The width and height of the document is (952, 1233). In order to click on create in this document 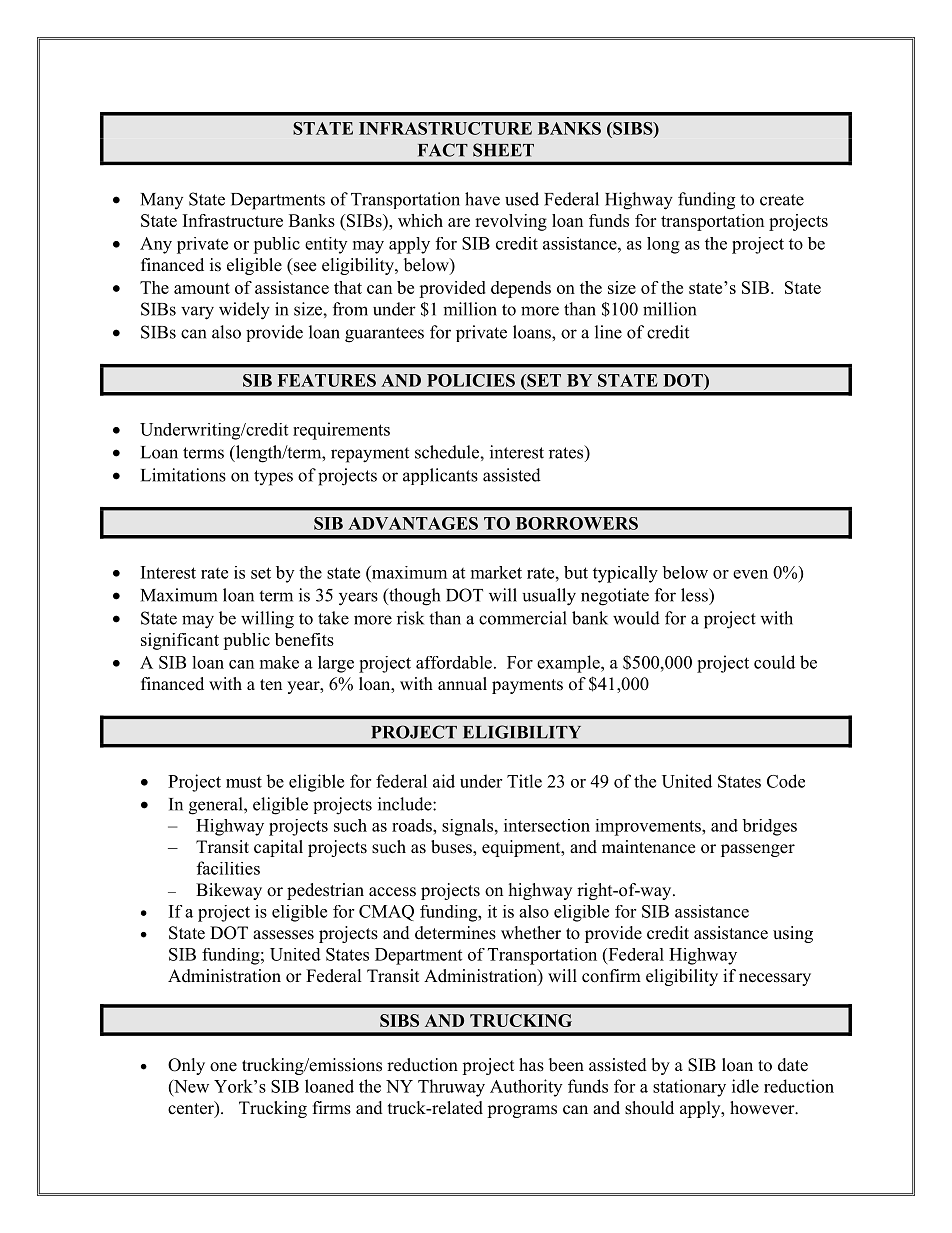, I will do `click(782, 200)`.
